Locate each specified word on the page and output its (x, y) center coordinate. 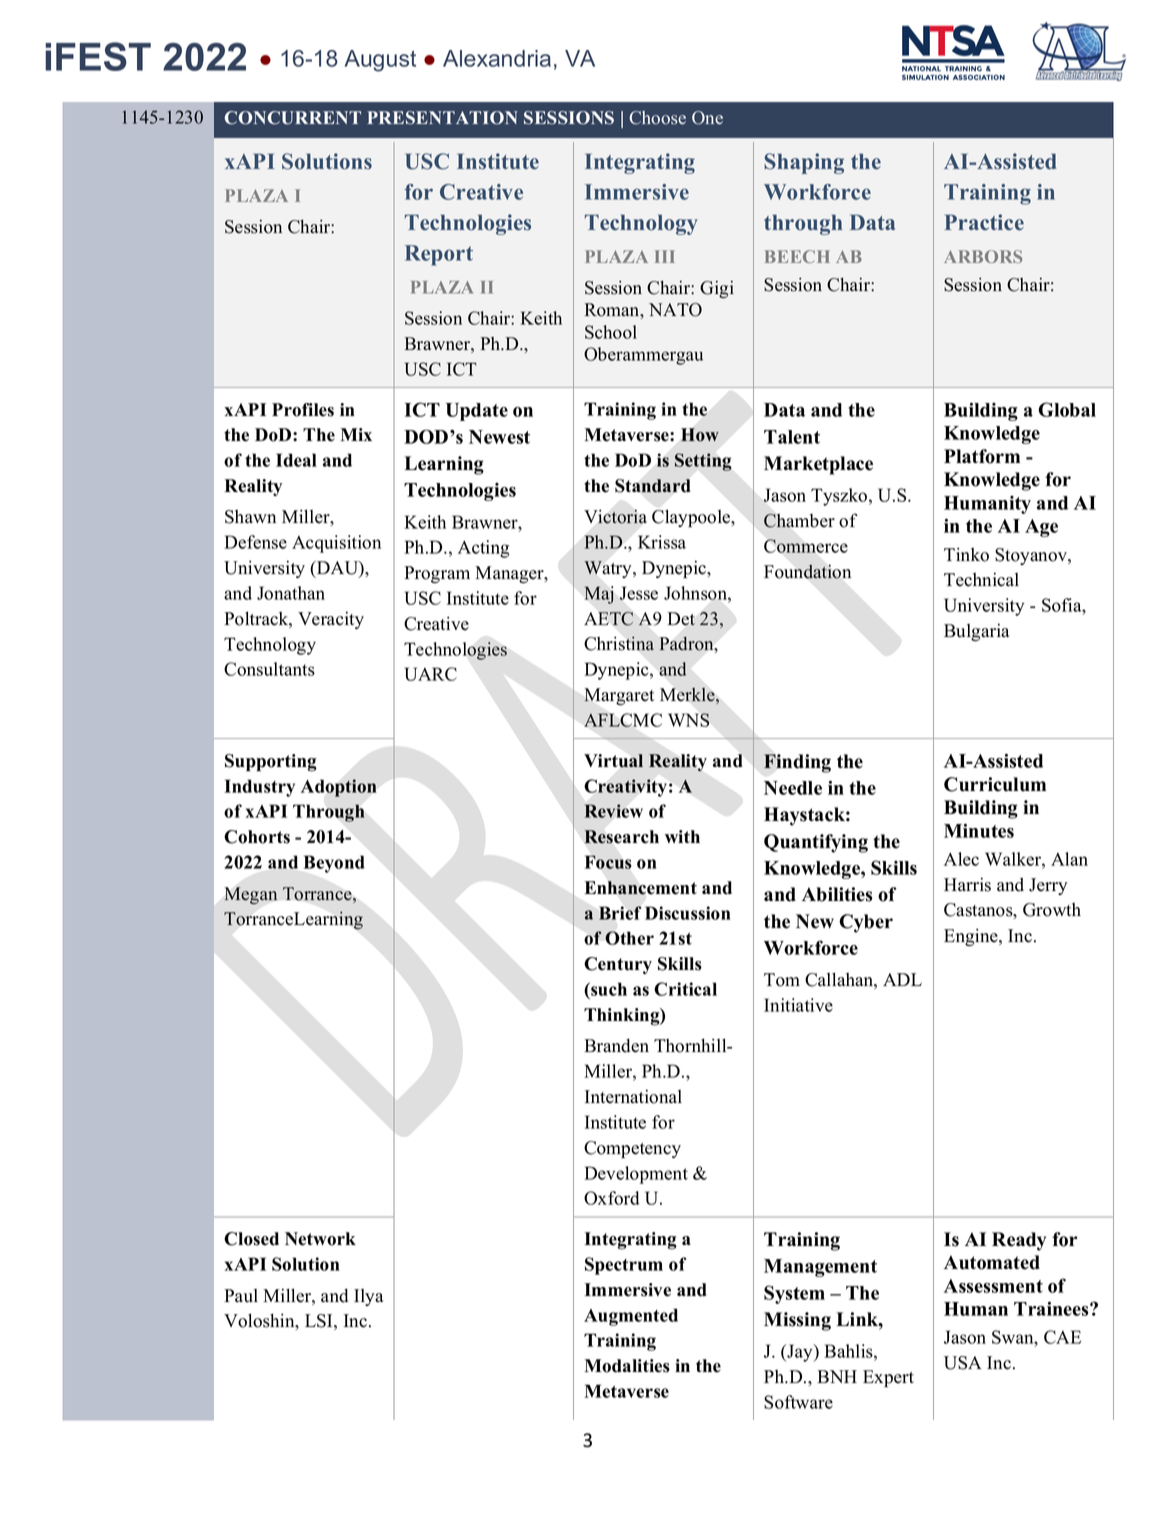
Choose (657, 118)
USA (963, 1363)
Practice (984, 222)
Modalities (627, 1366)
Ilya (368, 1297)
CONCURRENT (293, 118)
